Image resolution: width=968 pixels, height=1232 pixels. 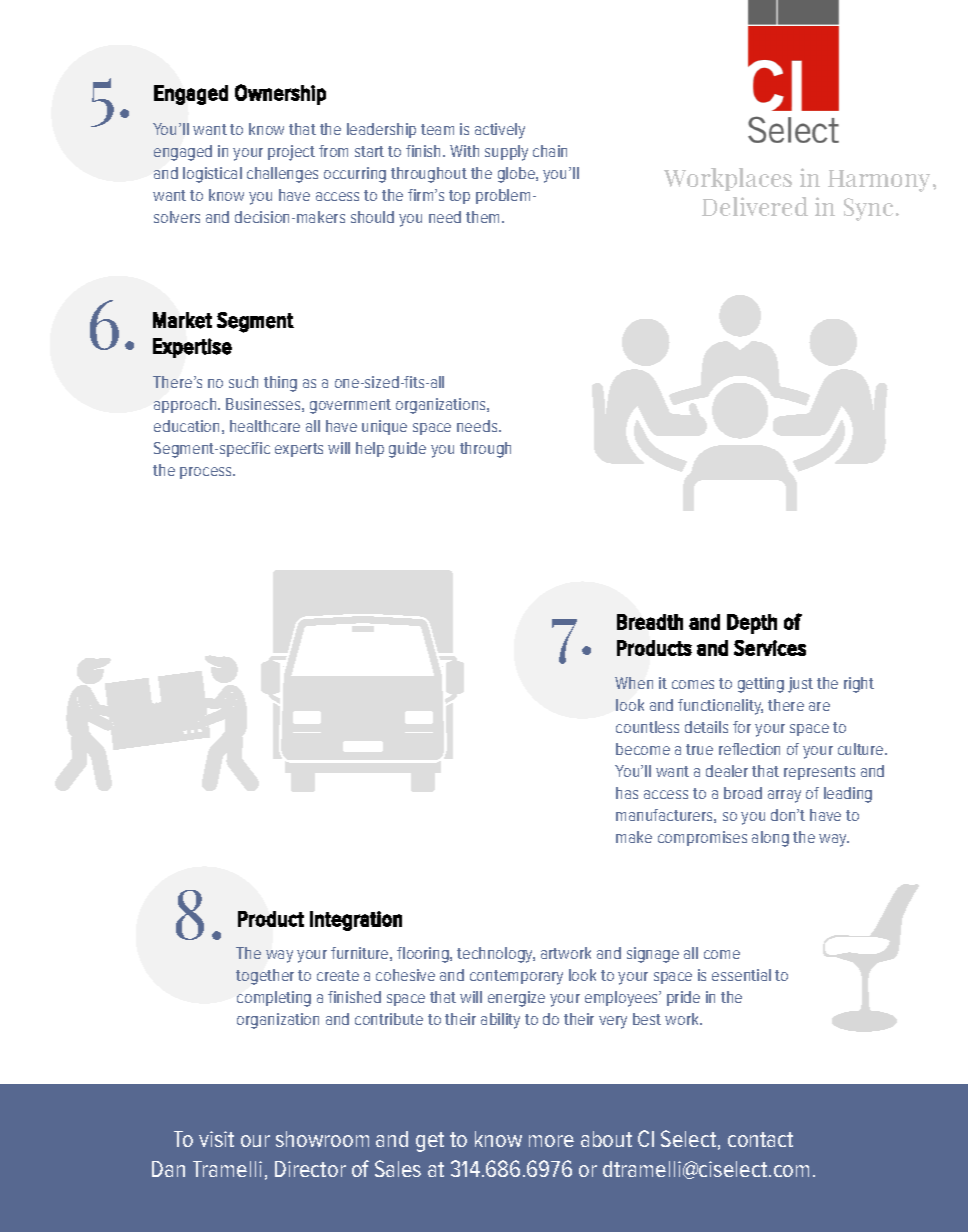 I want to click on such, so click(x=243, y=382).
